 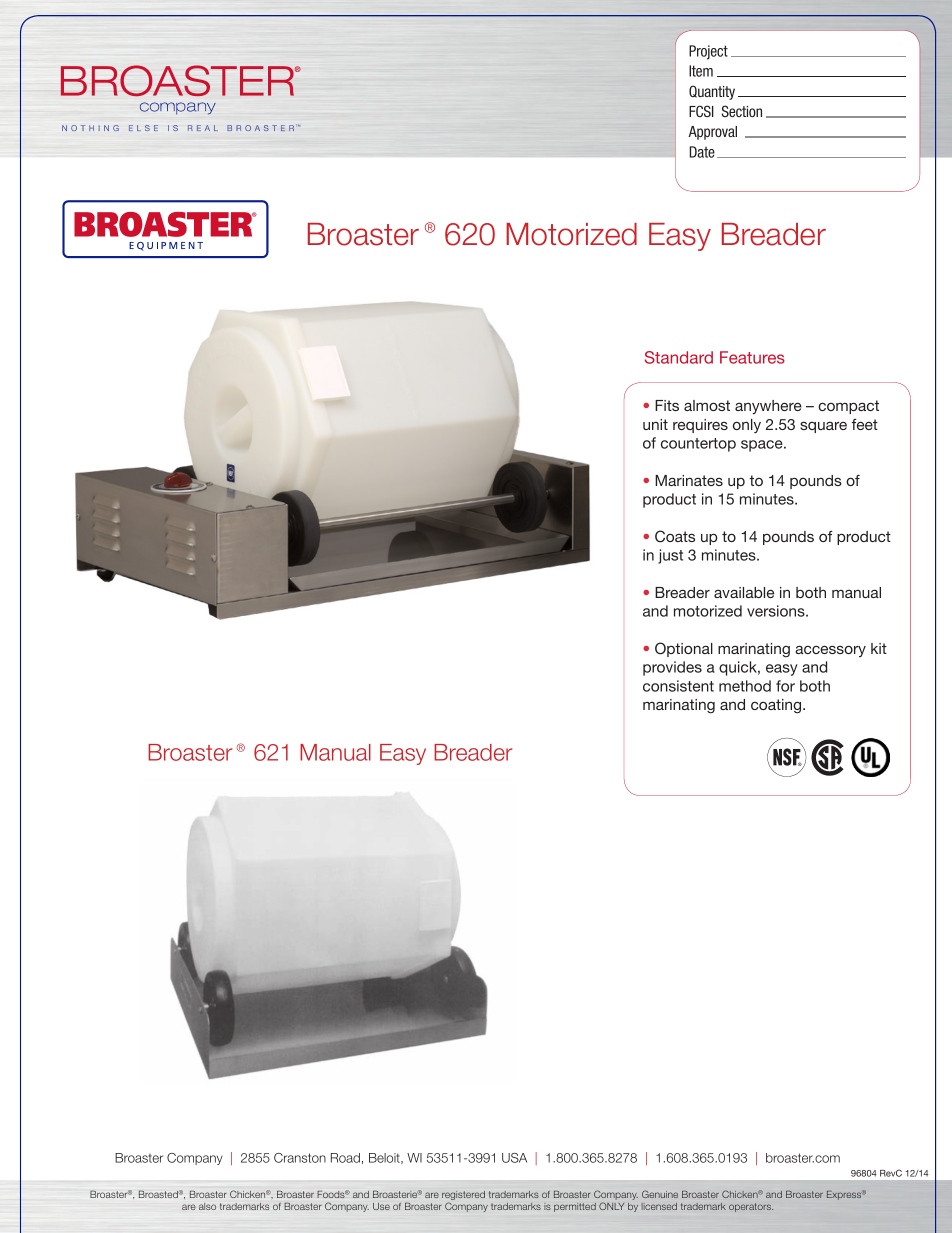 What do you see at coordinates (742, 111) in the document?
I see `Section` at bounding box center [742, 111].
